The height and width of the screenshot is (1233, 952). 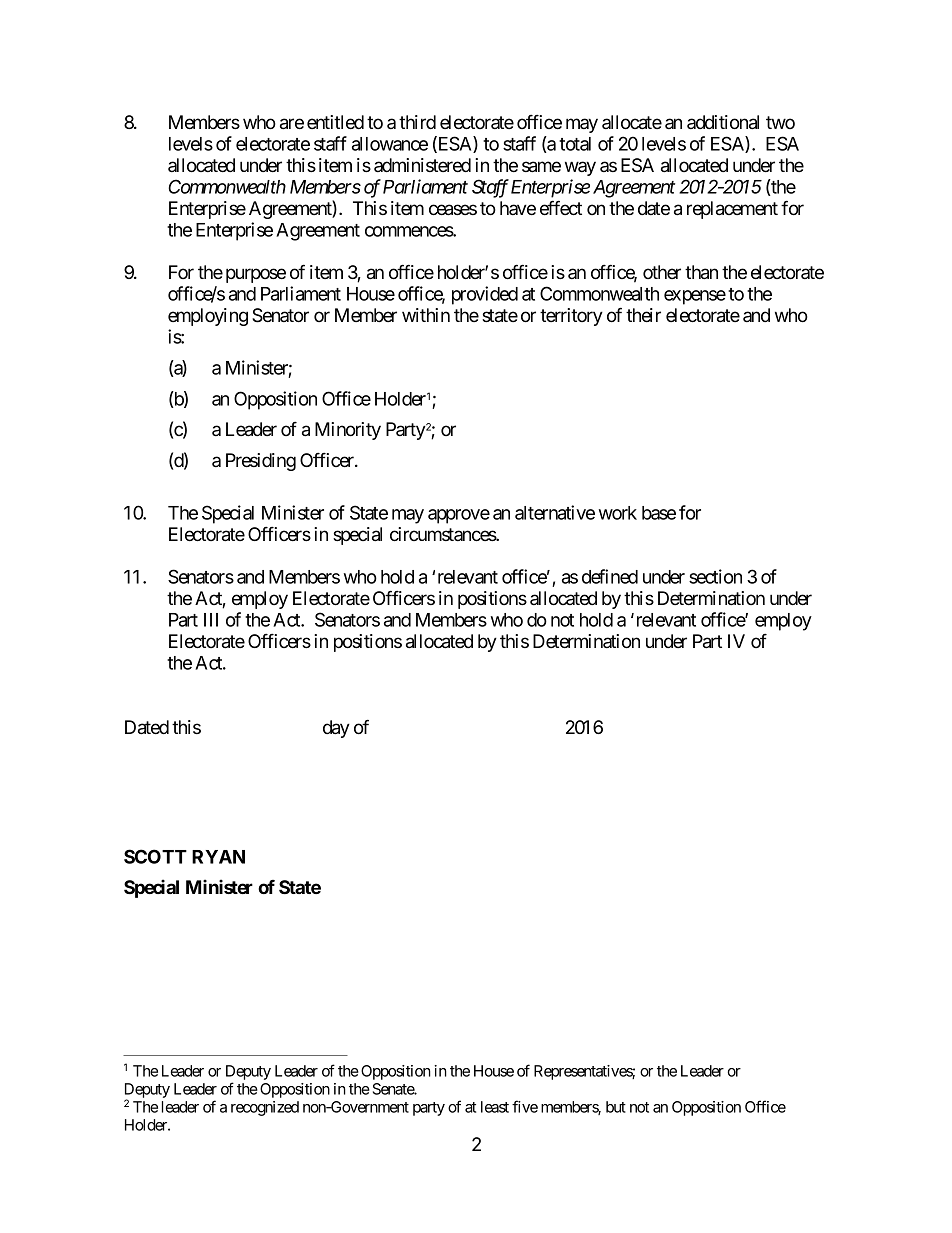 I want to click on but, so click(x=616, y=1107).
